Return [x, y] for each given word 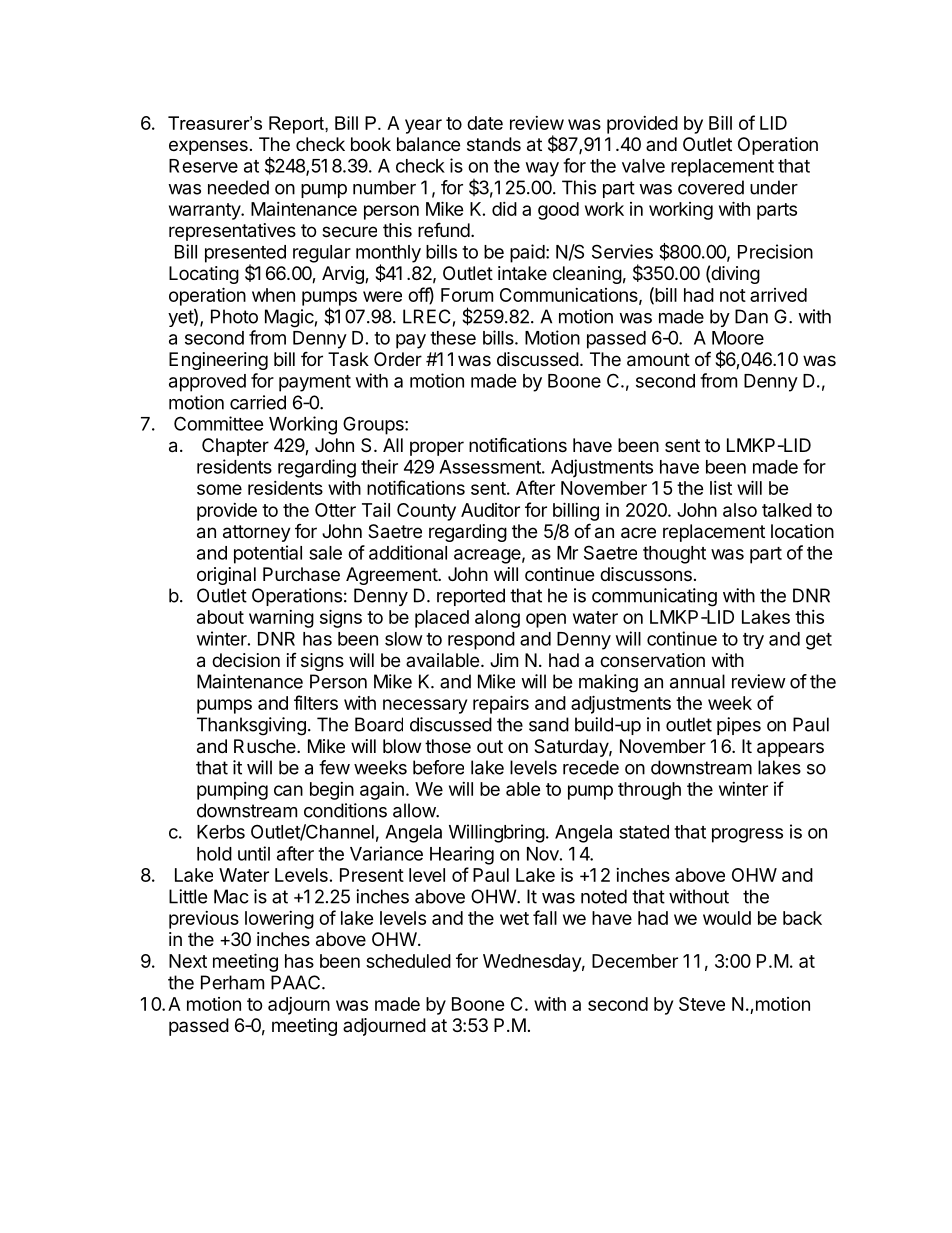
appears [790, 749]
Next [188, 961]
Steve [702, 1004]
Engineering [218, 361]
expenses [208, 147]
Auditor [490, 510]
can [288, 790]
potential [268, 554]
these [453, 338]
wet [514, 918]
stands [494, 144]
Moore [738, 338]
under [774, 187]
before [438, 767]
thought [674, 555]
